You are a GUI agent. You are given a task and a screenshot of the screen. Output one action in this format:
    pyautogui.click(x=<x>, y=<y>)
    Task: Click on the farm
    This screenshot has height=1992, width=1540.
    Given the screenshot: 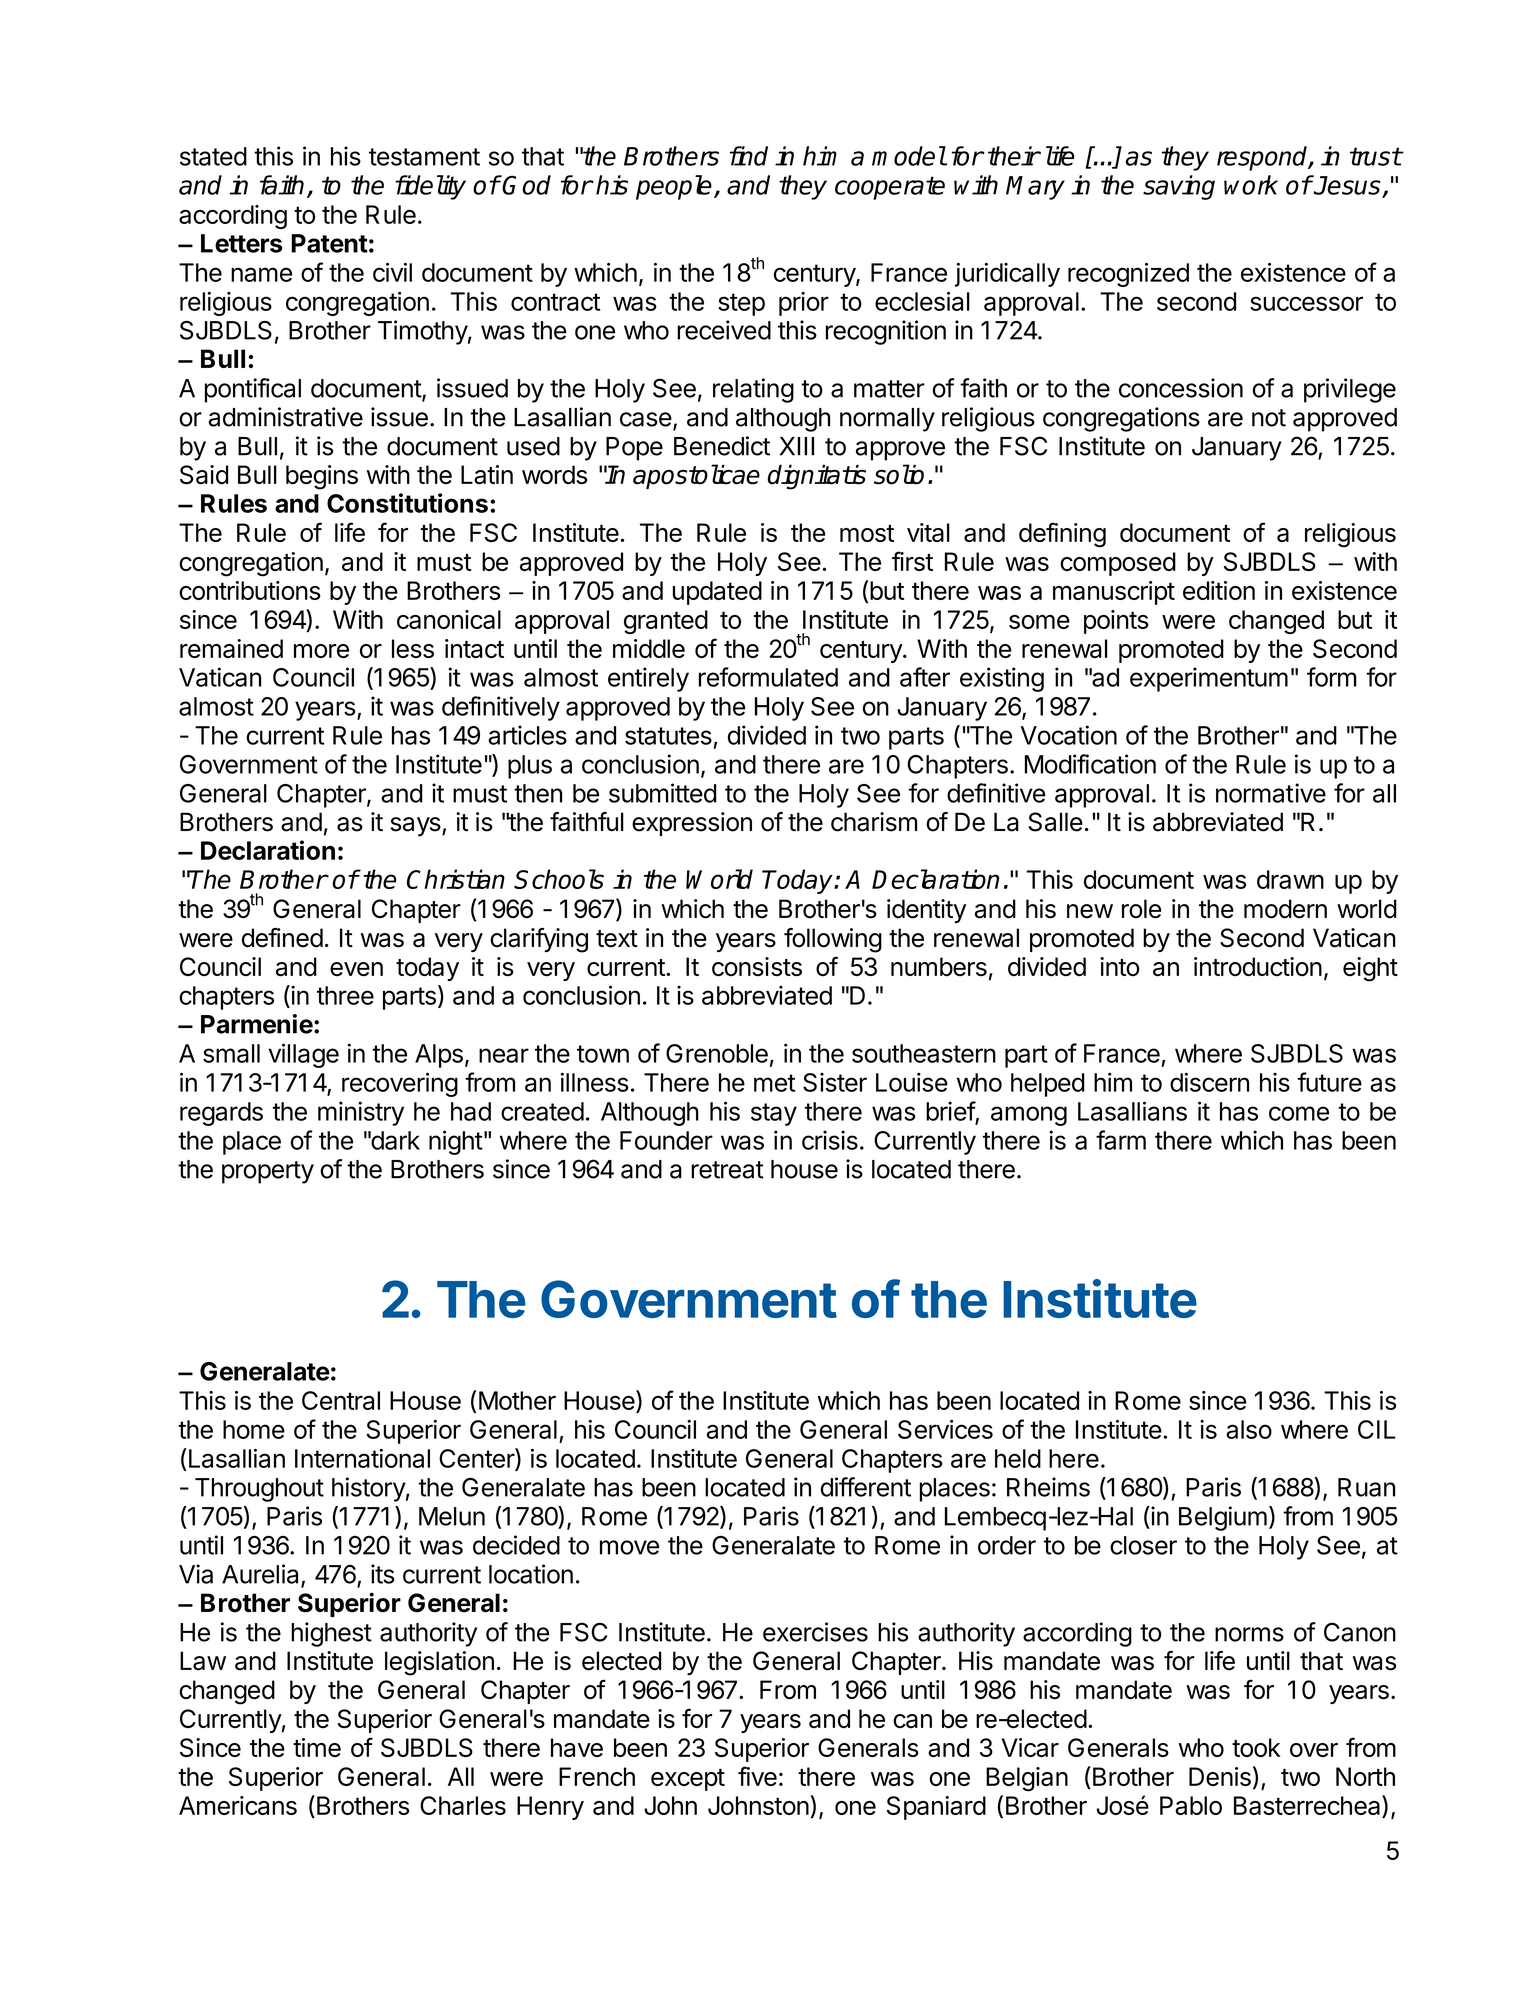 What is the action you would take?
    pyautogui.click(x=1121, y=1140)
